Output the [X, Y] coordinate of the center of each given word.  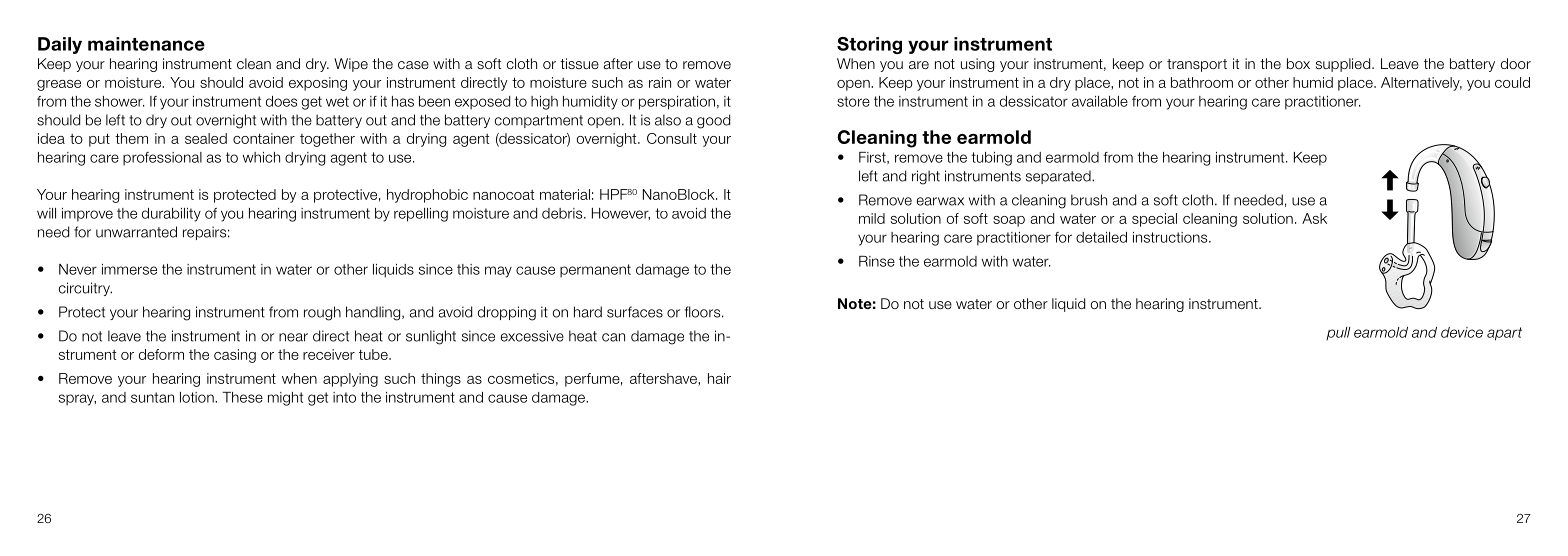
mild [872, 218]
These [242, 397]
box [1298, 63]
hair [719, 378]
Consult [672, 138]
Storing [869, 45]
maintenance [146, 44]
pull [1338, 334]
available [1100, 101]
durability [171, 215]
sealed [206, 138]
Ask [1314, 218]
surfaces [635, 312]
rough [322, 313]
